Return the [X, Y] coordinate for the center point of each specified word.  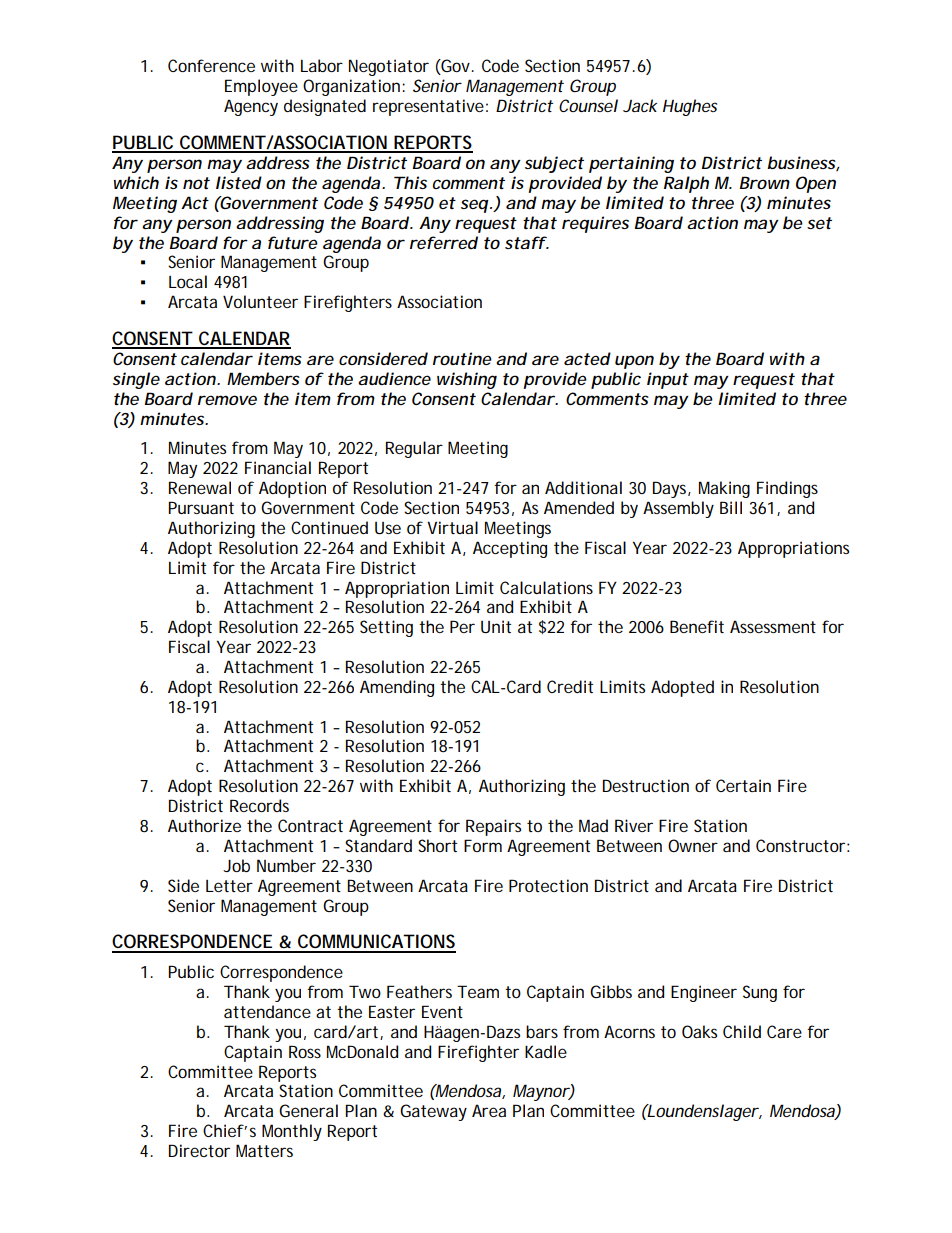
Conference [211, 65]
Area [489, 1110]
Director [199, 1150]
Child [742, 1031]
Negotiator [389, 67]
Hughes [690, 107]
